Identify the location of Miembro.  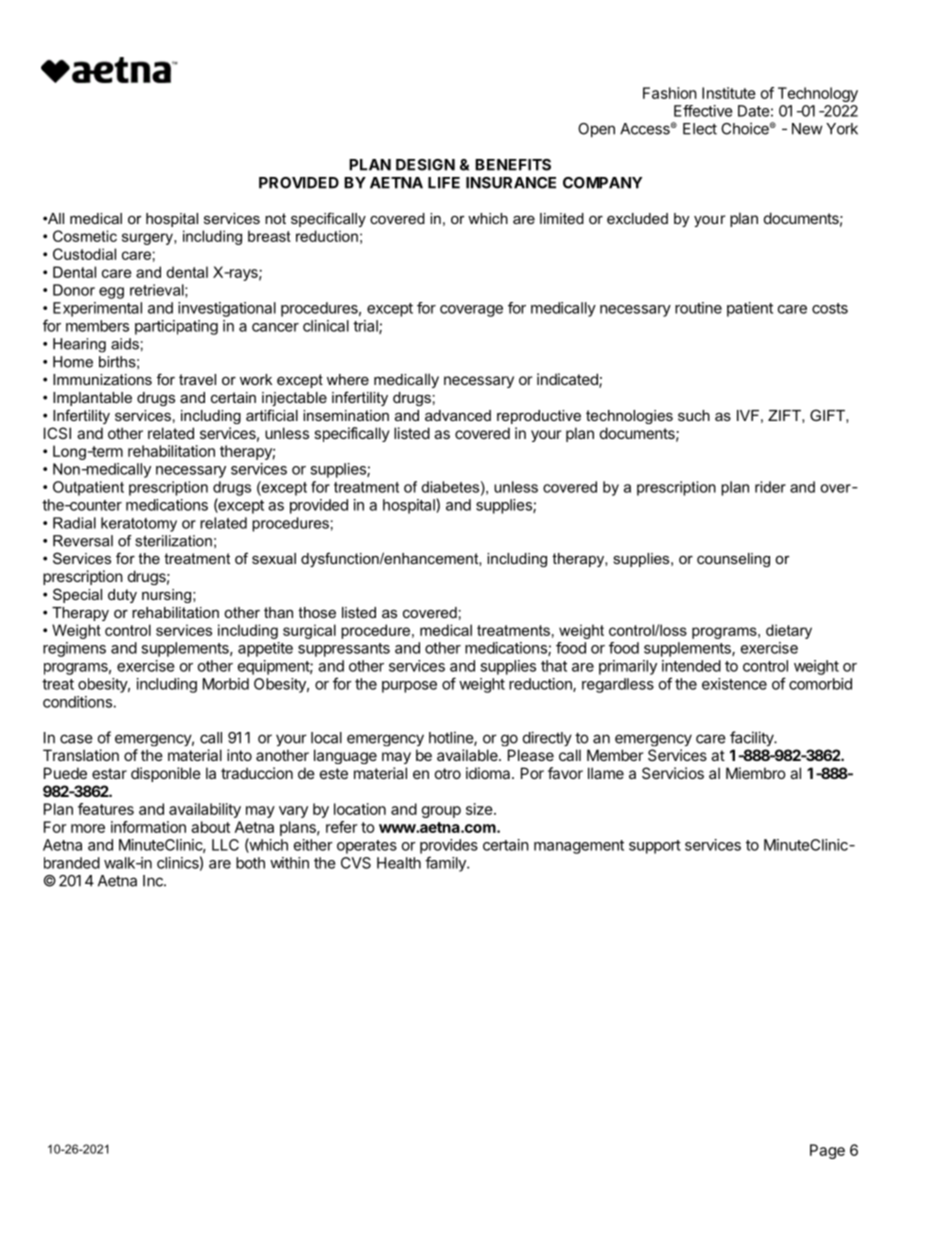
(756, 773).
